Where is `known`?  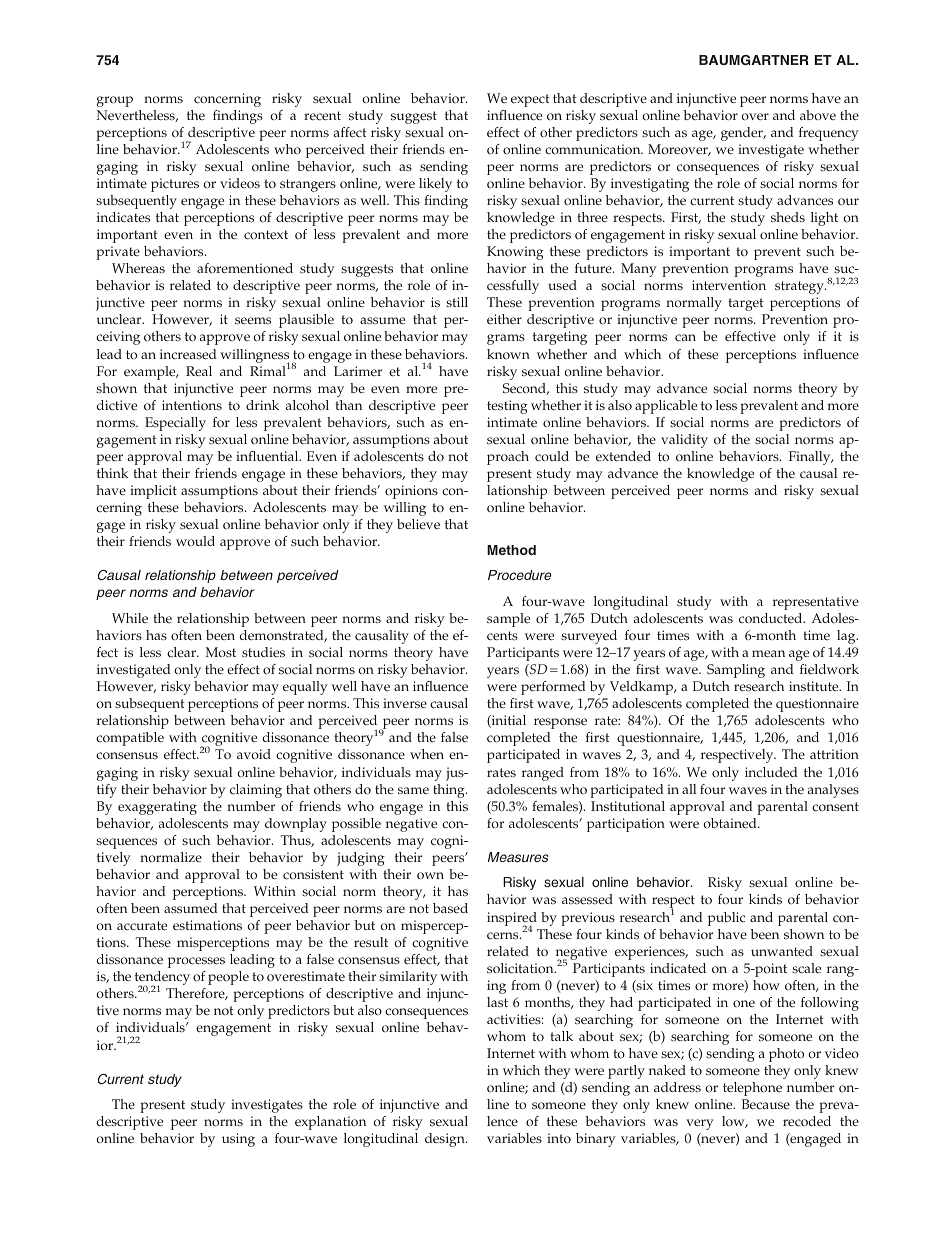
known is located at coordinates (508, 354).
